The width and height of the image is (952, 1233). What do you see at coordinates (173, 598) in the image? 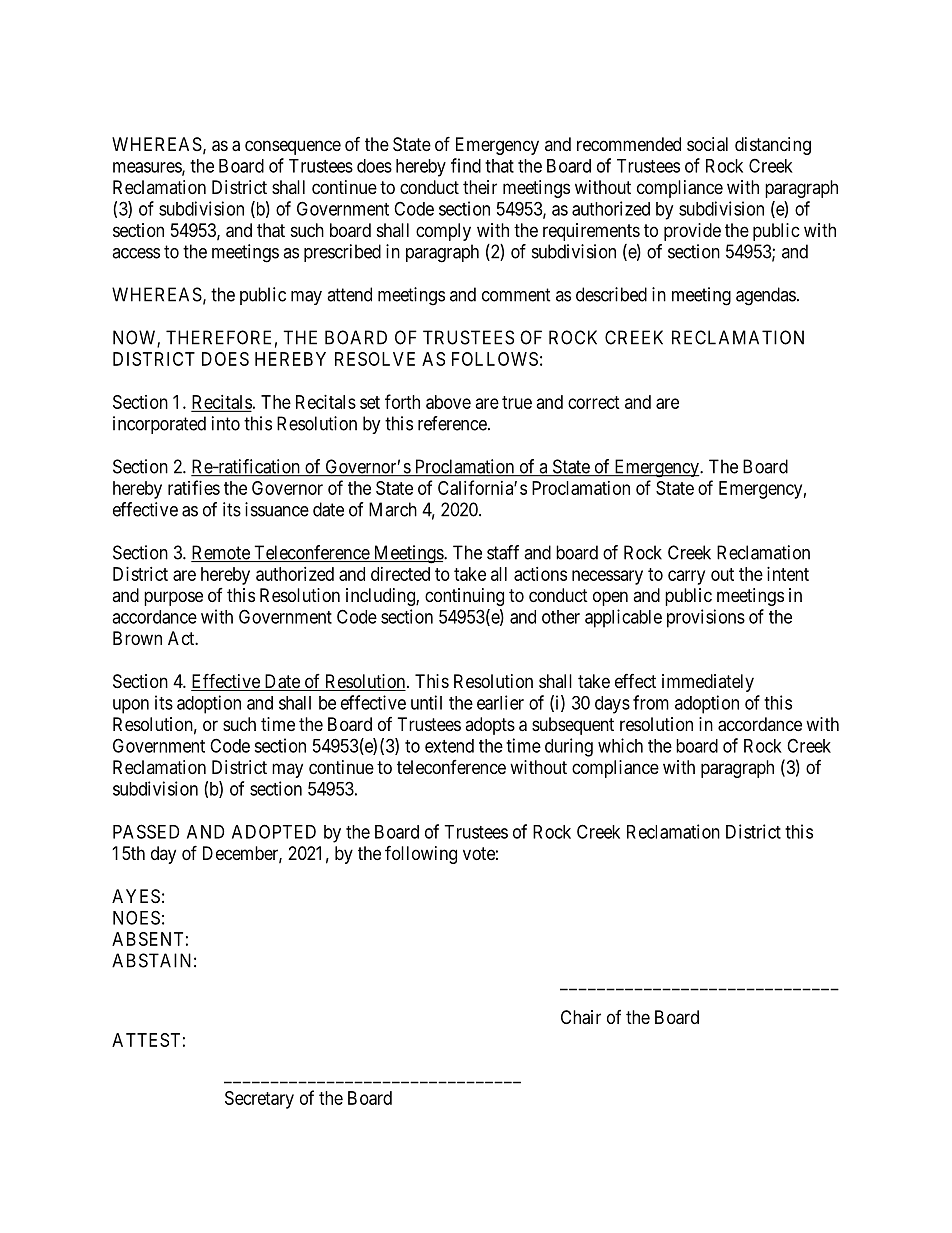
I see `purpose` at bounding box center [173, 598].
